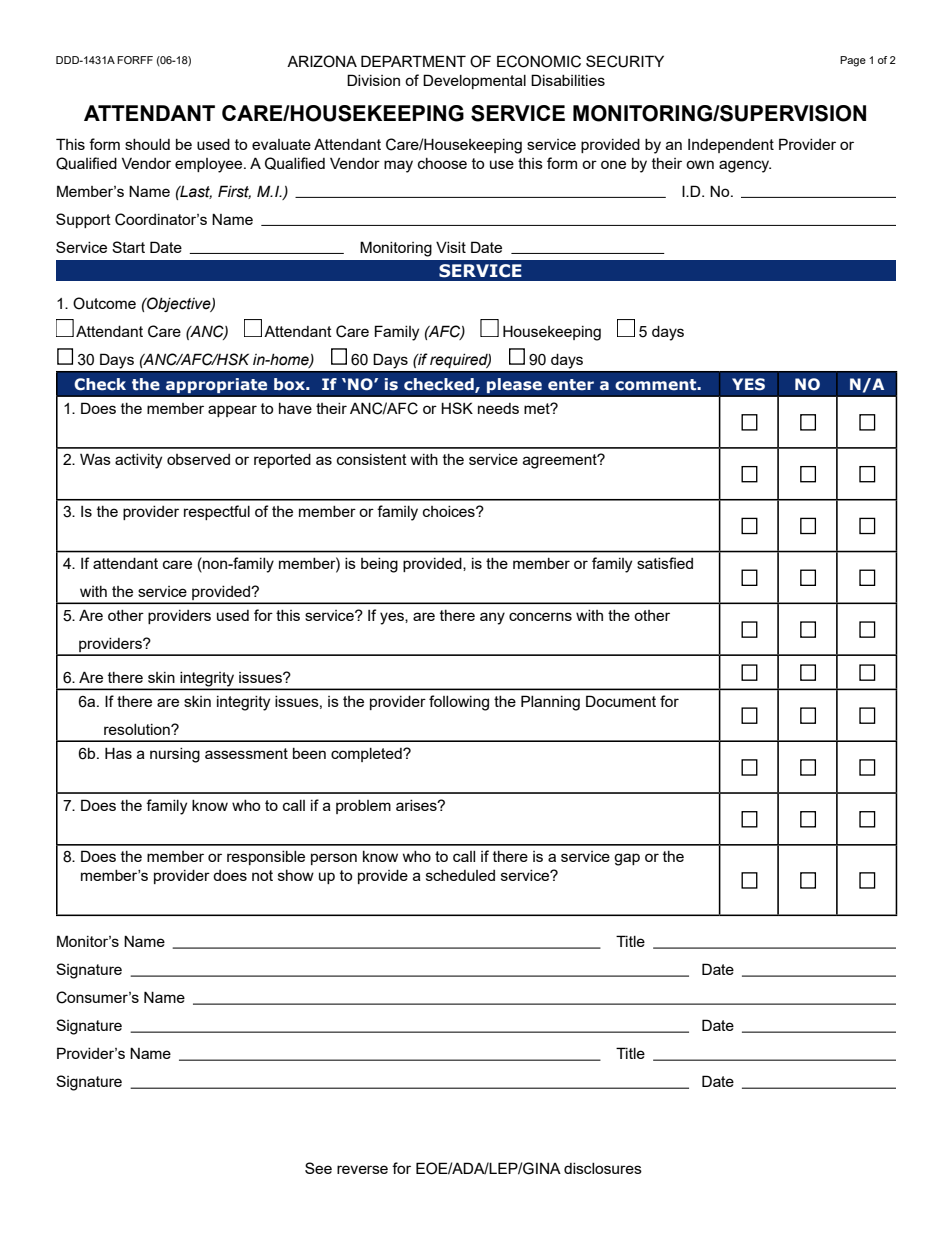 This document has height=1233, width=952. I want to click on should, so click(147, 144).
